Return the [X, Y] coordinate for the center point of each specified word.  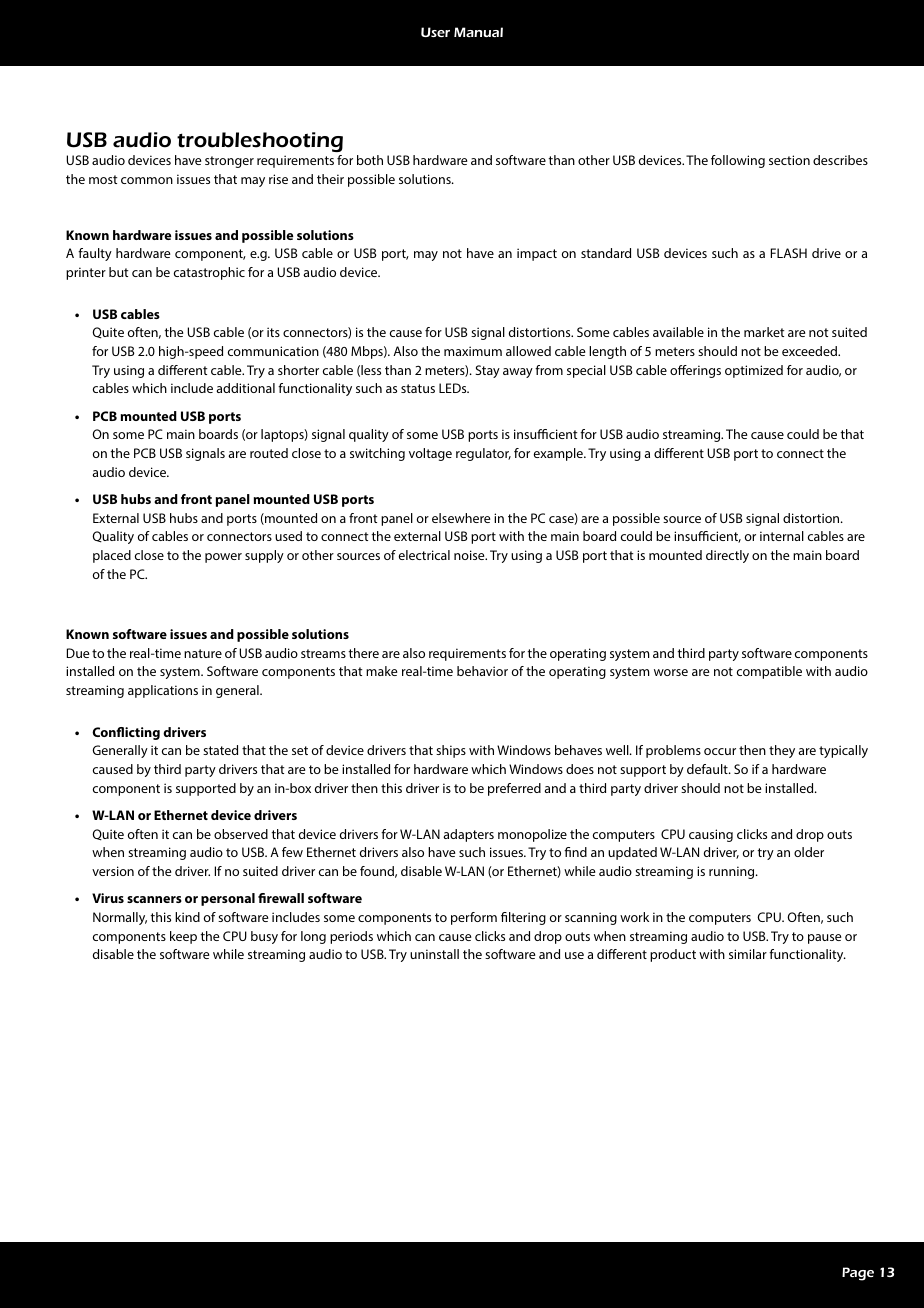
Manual [478, 32]
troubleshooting [260, 142]
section [789, 160]
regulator [483, 454]
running [733, 872]
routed [269, 453]
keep [183, 937]
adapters [468, 835]
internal [782, 536]
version [113, 871]
